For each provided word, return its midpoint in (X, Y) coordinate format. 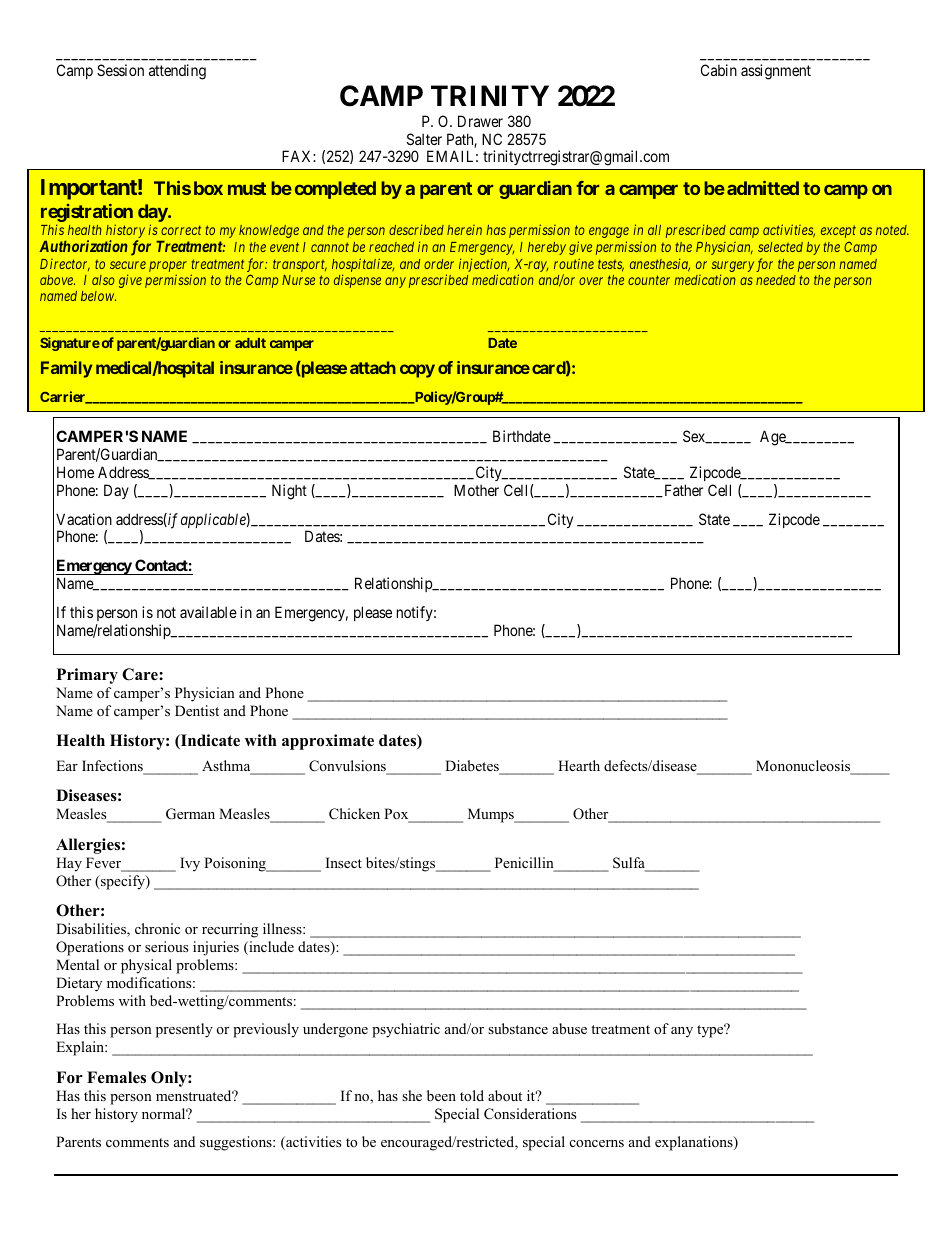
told (472, 1095)
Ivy (190, 864)
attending (177, 72)
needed (776, 280)
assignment (776, 72)
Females (116, 1077)
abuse (569, 1028)
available (208, 612)
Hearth (579, 765)
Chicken (354, 814)
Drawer (480, 121)
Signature (70, 344)
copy (417, 371)
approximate (328, 742)
